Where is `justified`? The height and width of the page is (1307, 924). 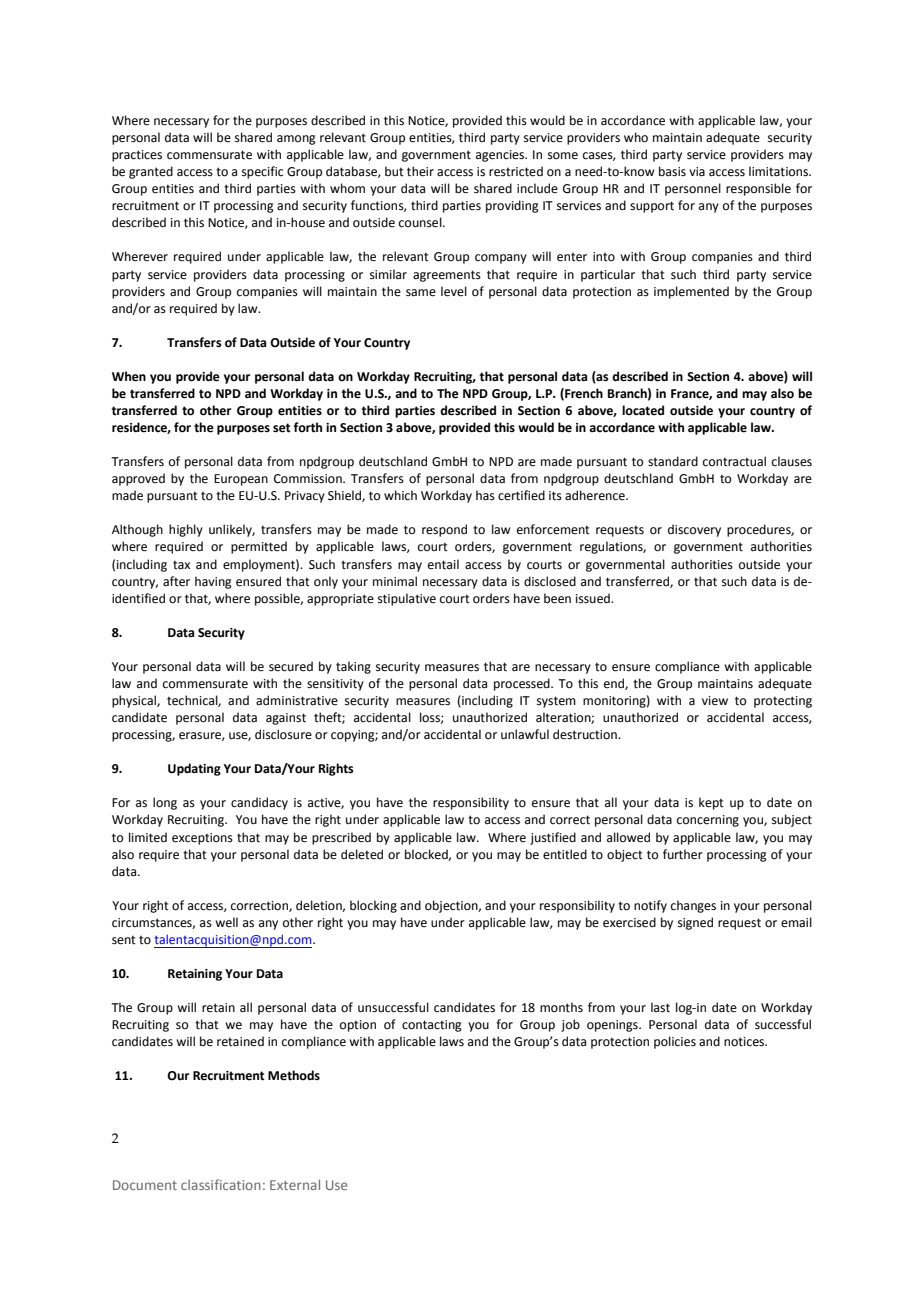 justified is located at coordinates (553, 838).
